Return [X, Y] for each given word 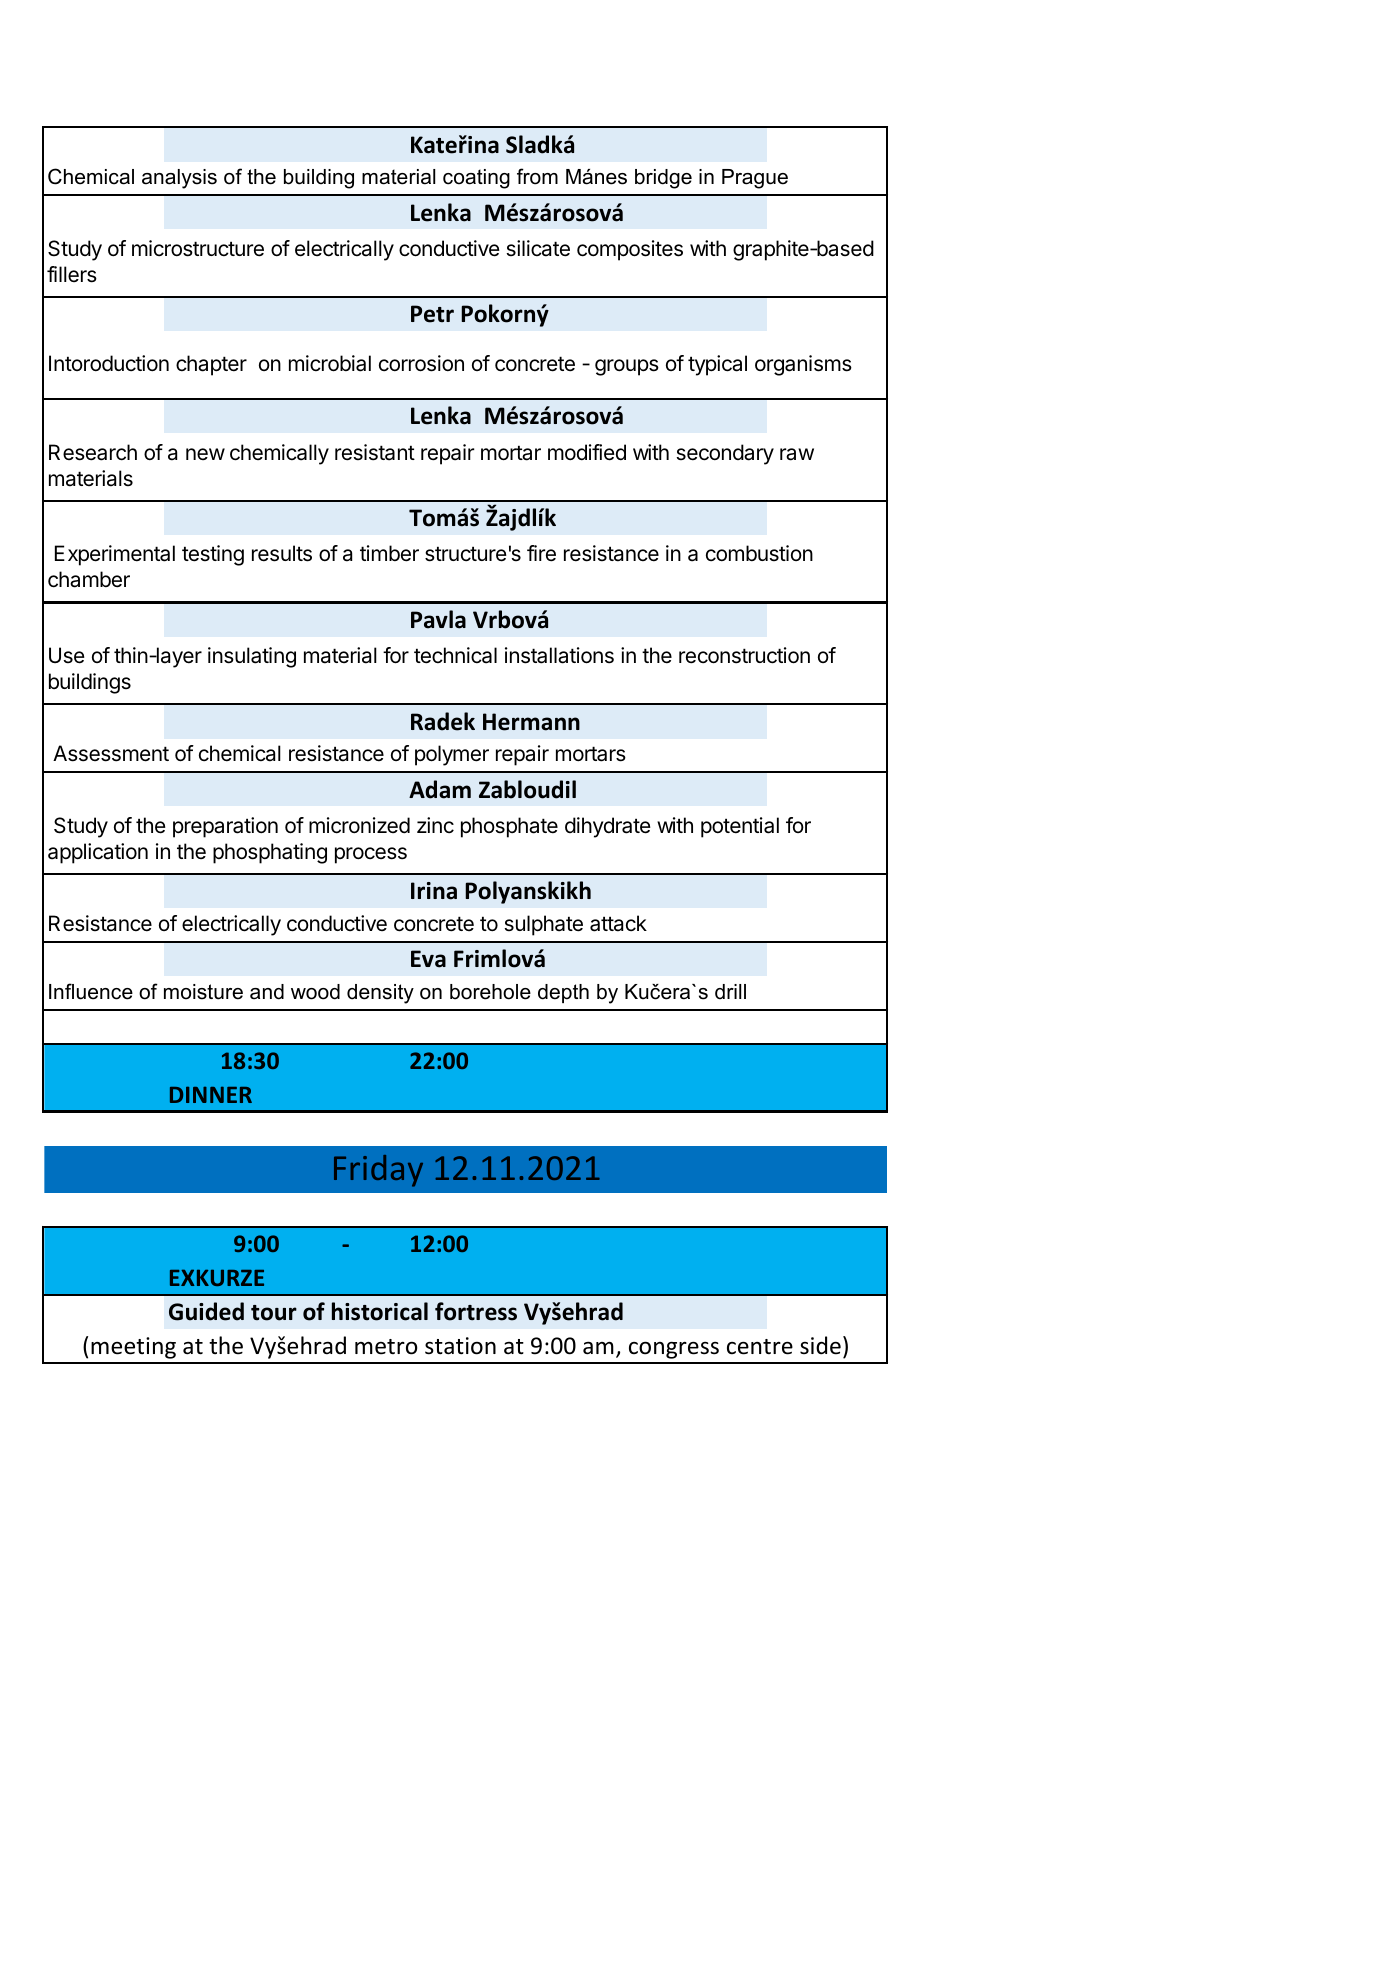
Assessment [111, 753]
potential [740, 827]
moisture [203, 992]
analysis [179, 179]
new [205, 454]
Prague [755, 179]
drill [730, 991]
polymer [452, 755]
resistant [375, 452]
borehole [490, 992]
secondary [725, 454]
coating [476, 179]
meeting [133, 1348]
